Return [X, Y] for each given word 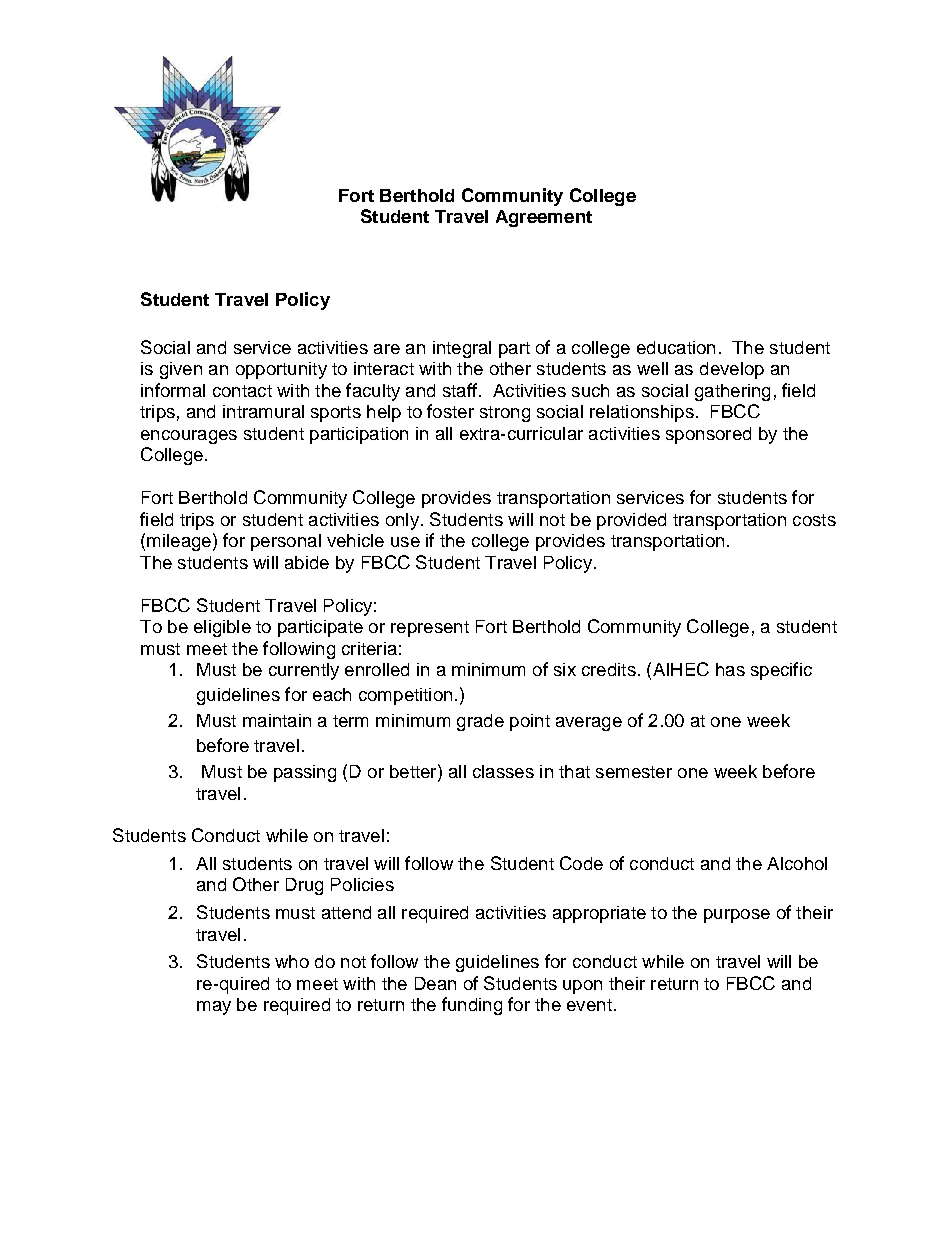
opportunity [281, 370]
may [214, 1008]
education [676, 347]
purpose [737, 916]
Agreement [544, 218]
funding [472, 1006]
